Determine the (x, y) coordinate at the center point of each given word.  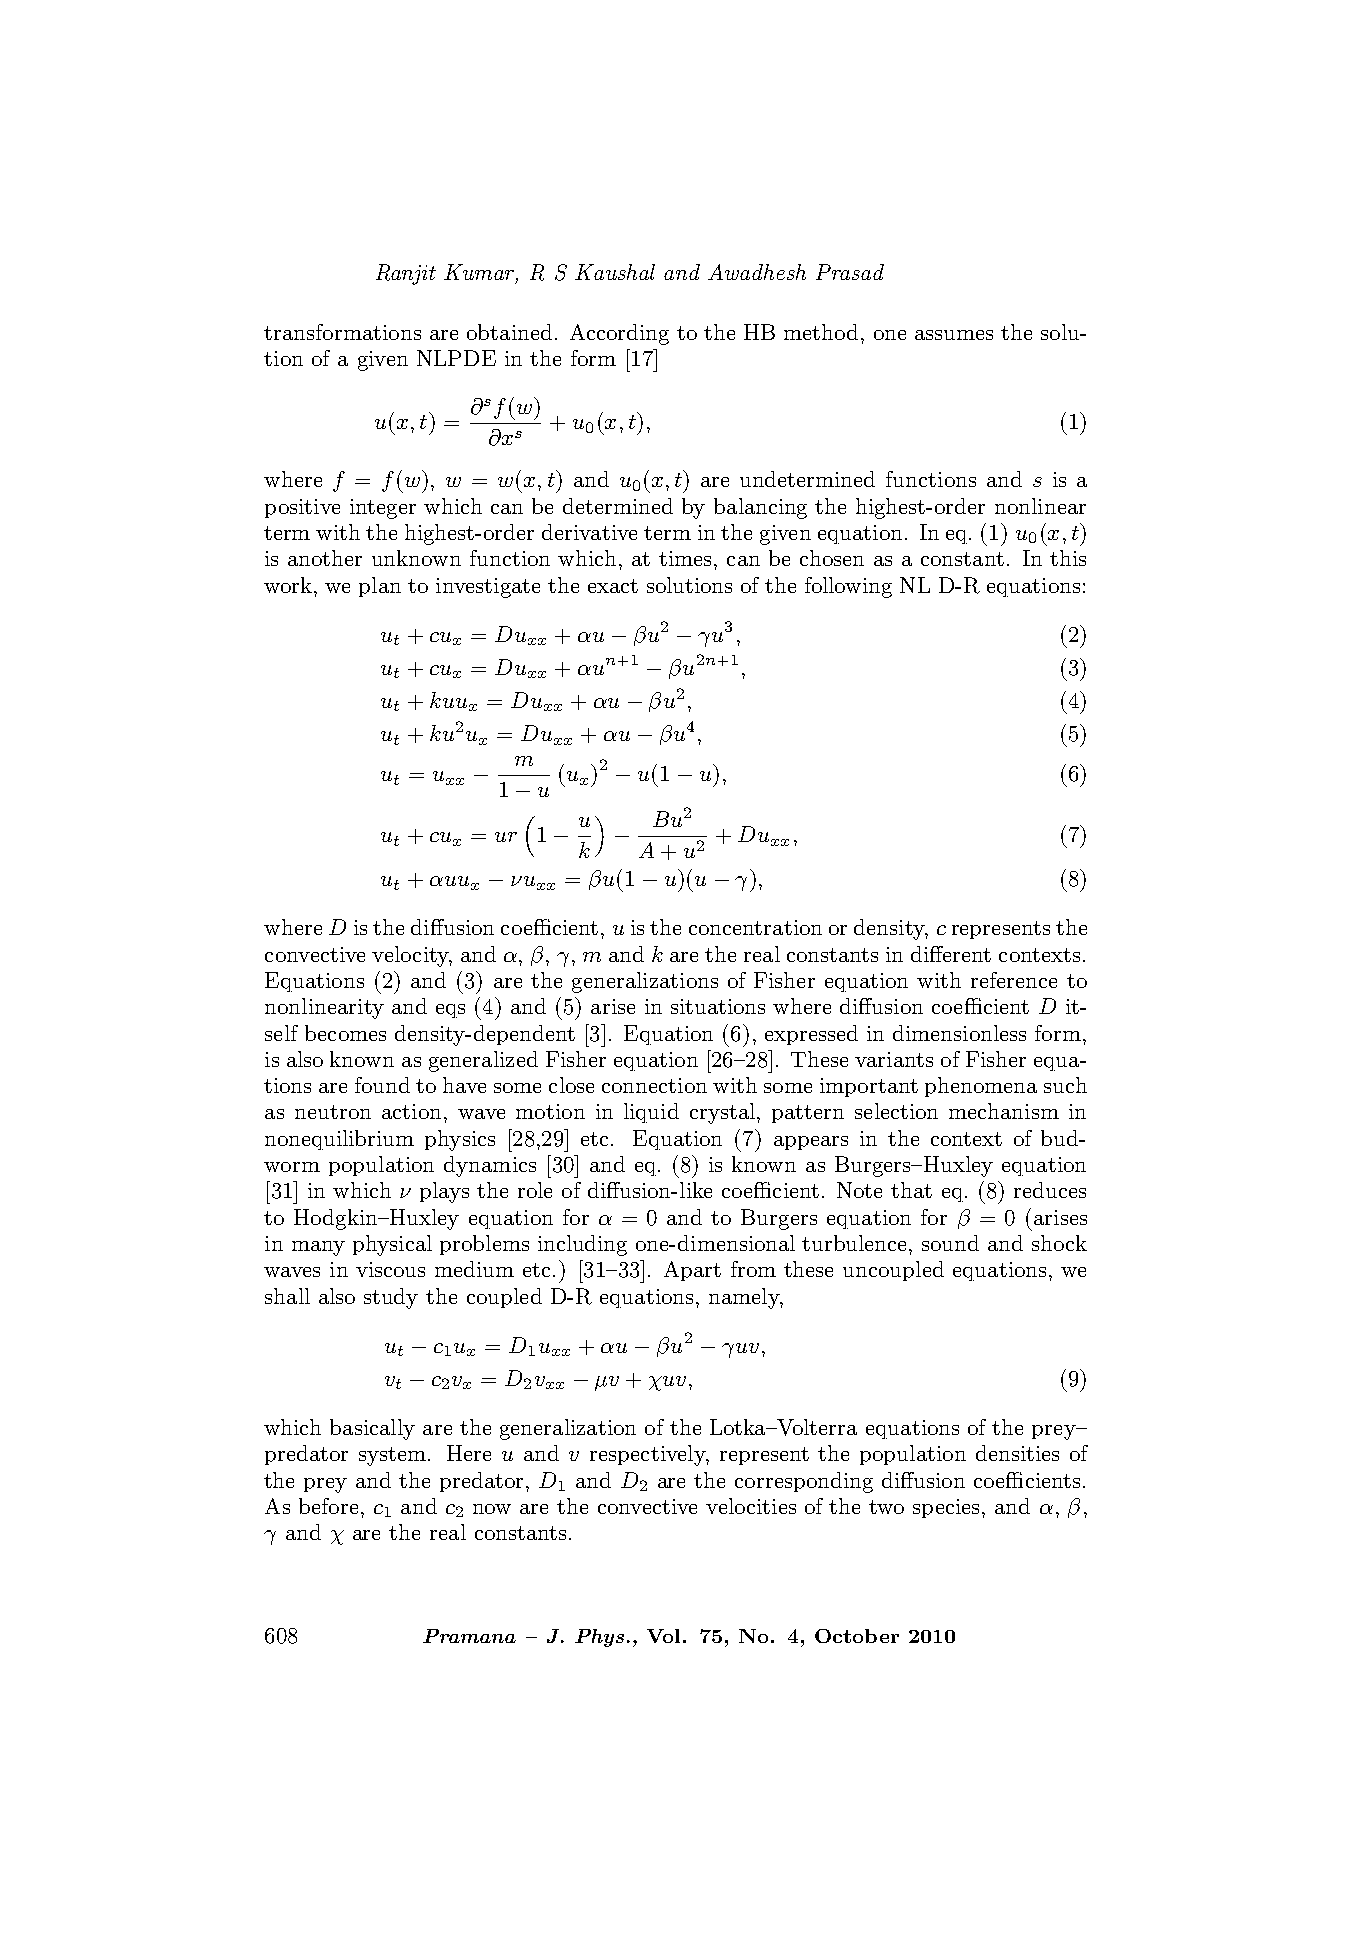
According (619, 334)
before (328, 1506)
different (951, 954)
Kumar (481, 273)
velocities (751, 1506)
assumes (954, 335)
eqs (450, 1011)
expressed (811, 1035)
